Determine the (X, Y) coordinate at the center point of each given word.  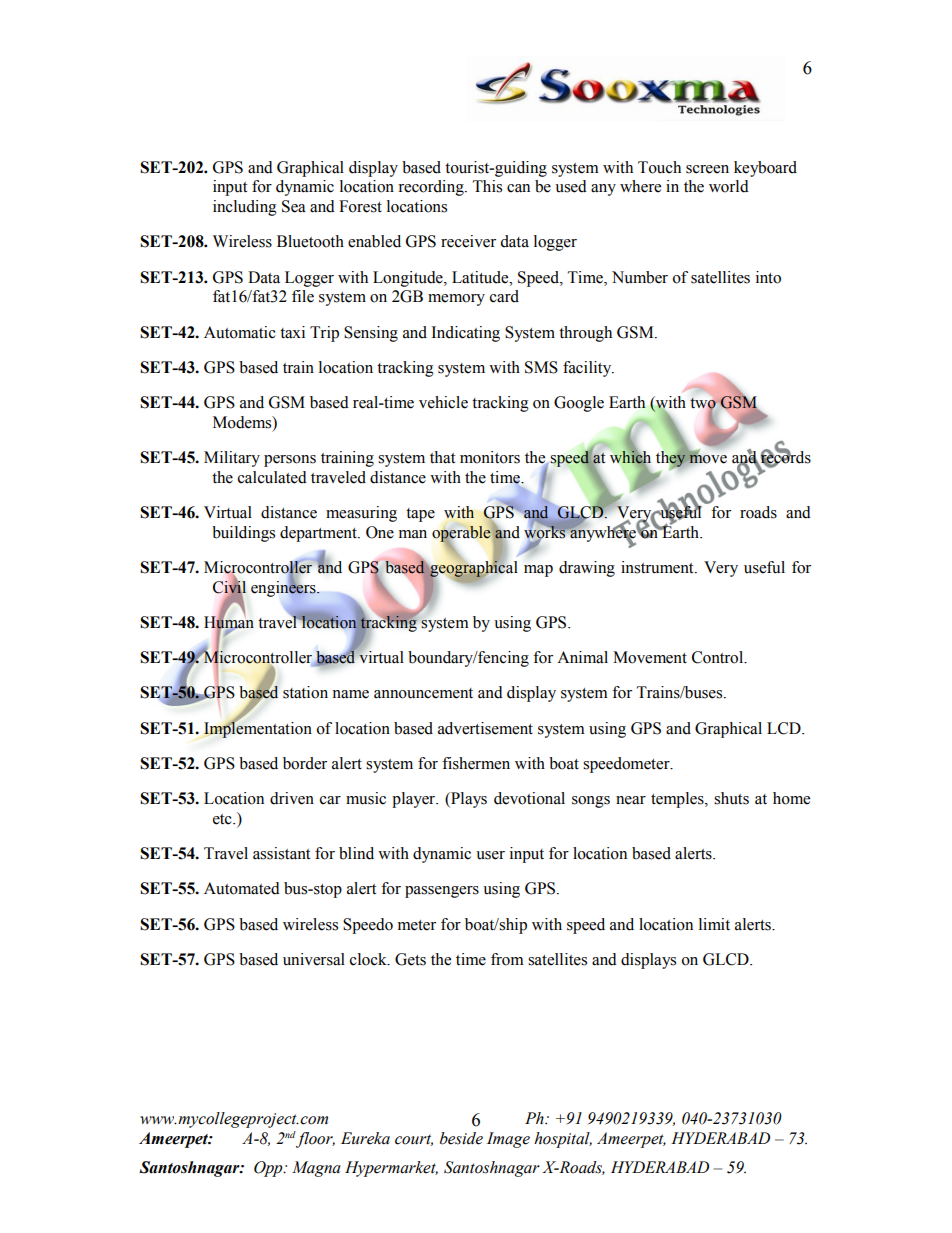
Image (508, 1140)
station (305, 692)
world (729, 186)
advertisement (485, 728)
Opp (269, 1169)
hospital (563, 1140)
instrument (658, 567)
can (518, 188)
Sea (294, 206)
